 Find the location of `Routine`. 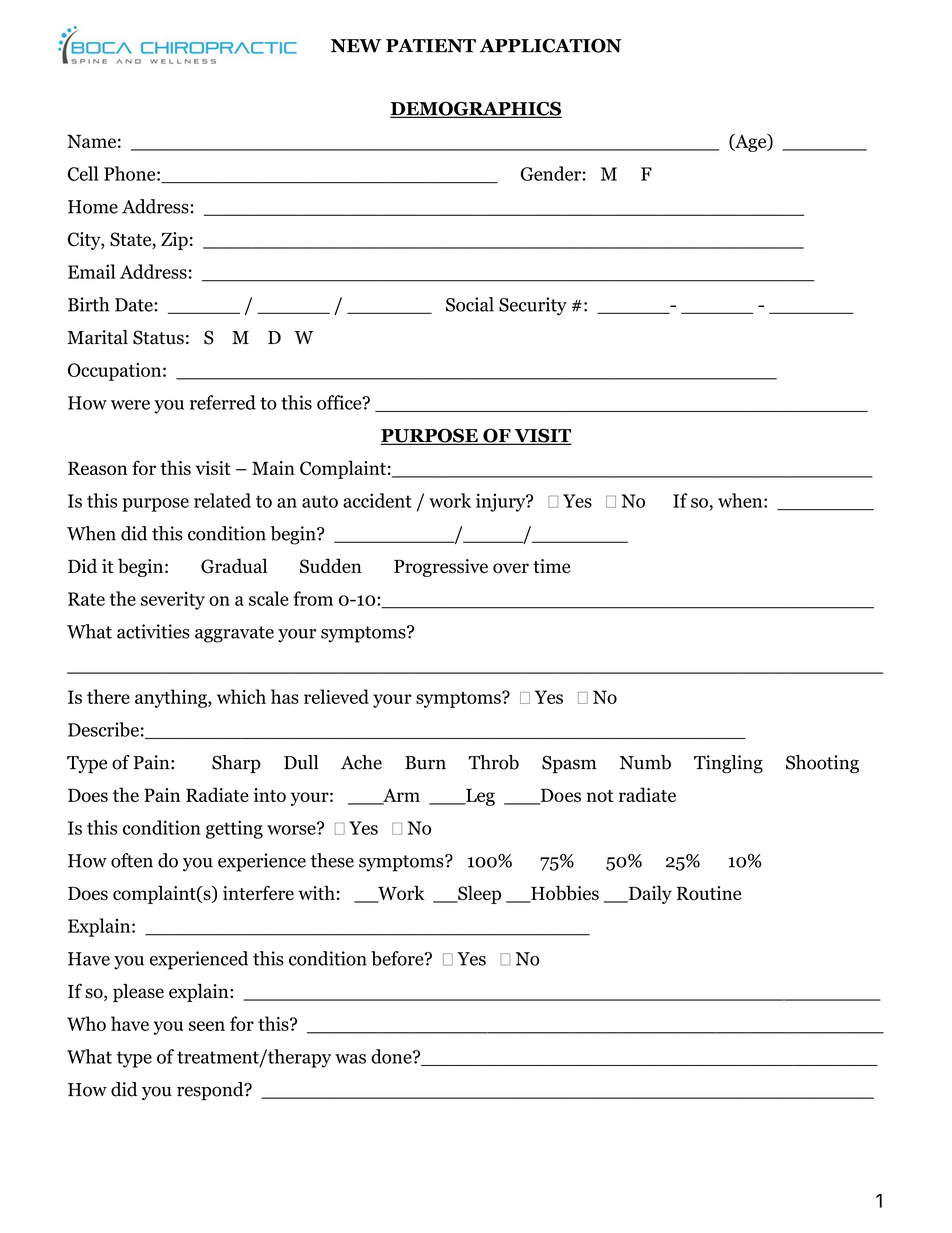

Routine is located at coordinates (709, 893).
